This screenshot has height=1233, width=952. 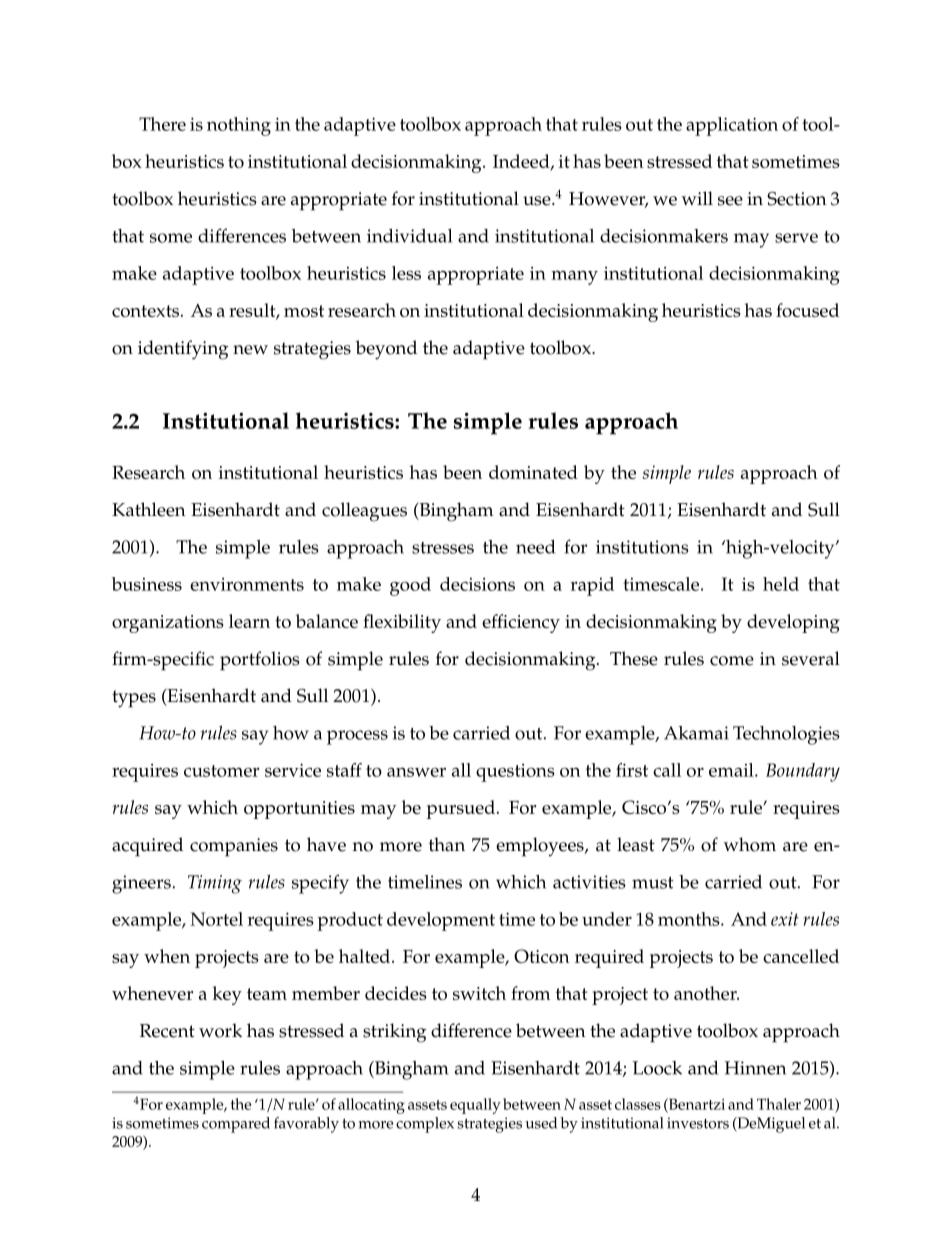 What do you see at coordinates (236, 1125) in the screenshot?
I see `compared` at bounding box center [236, 1125].
